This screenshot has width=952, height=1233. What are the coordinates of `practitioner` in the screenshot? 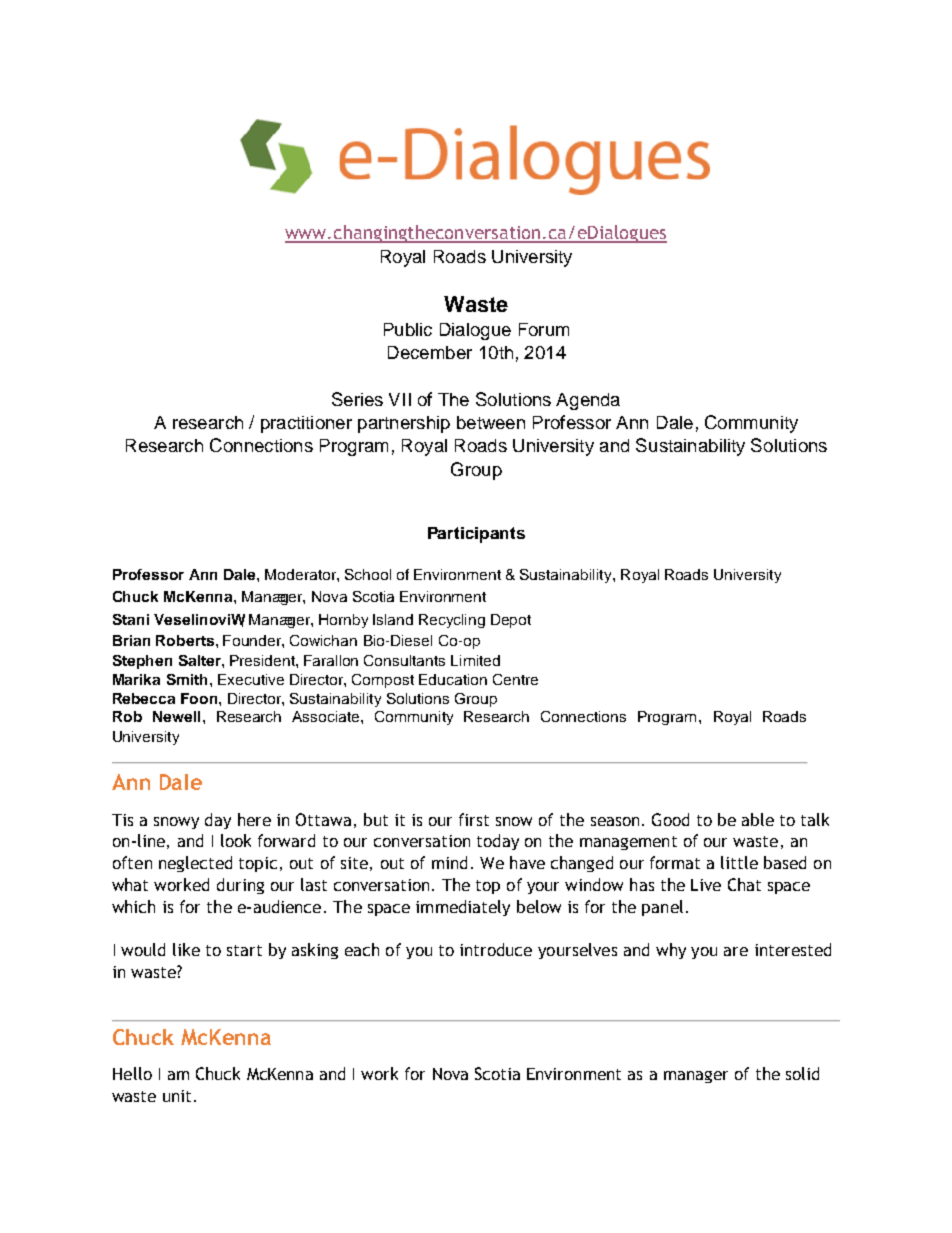 It's located at (306, 424).
